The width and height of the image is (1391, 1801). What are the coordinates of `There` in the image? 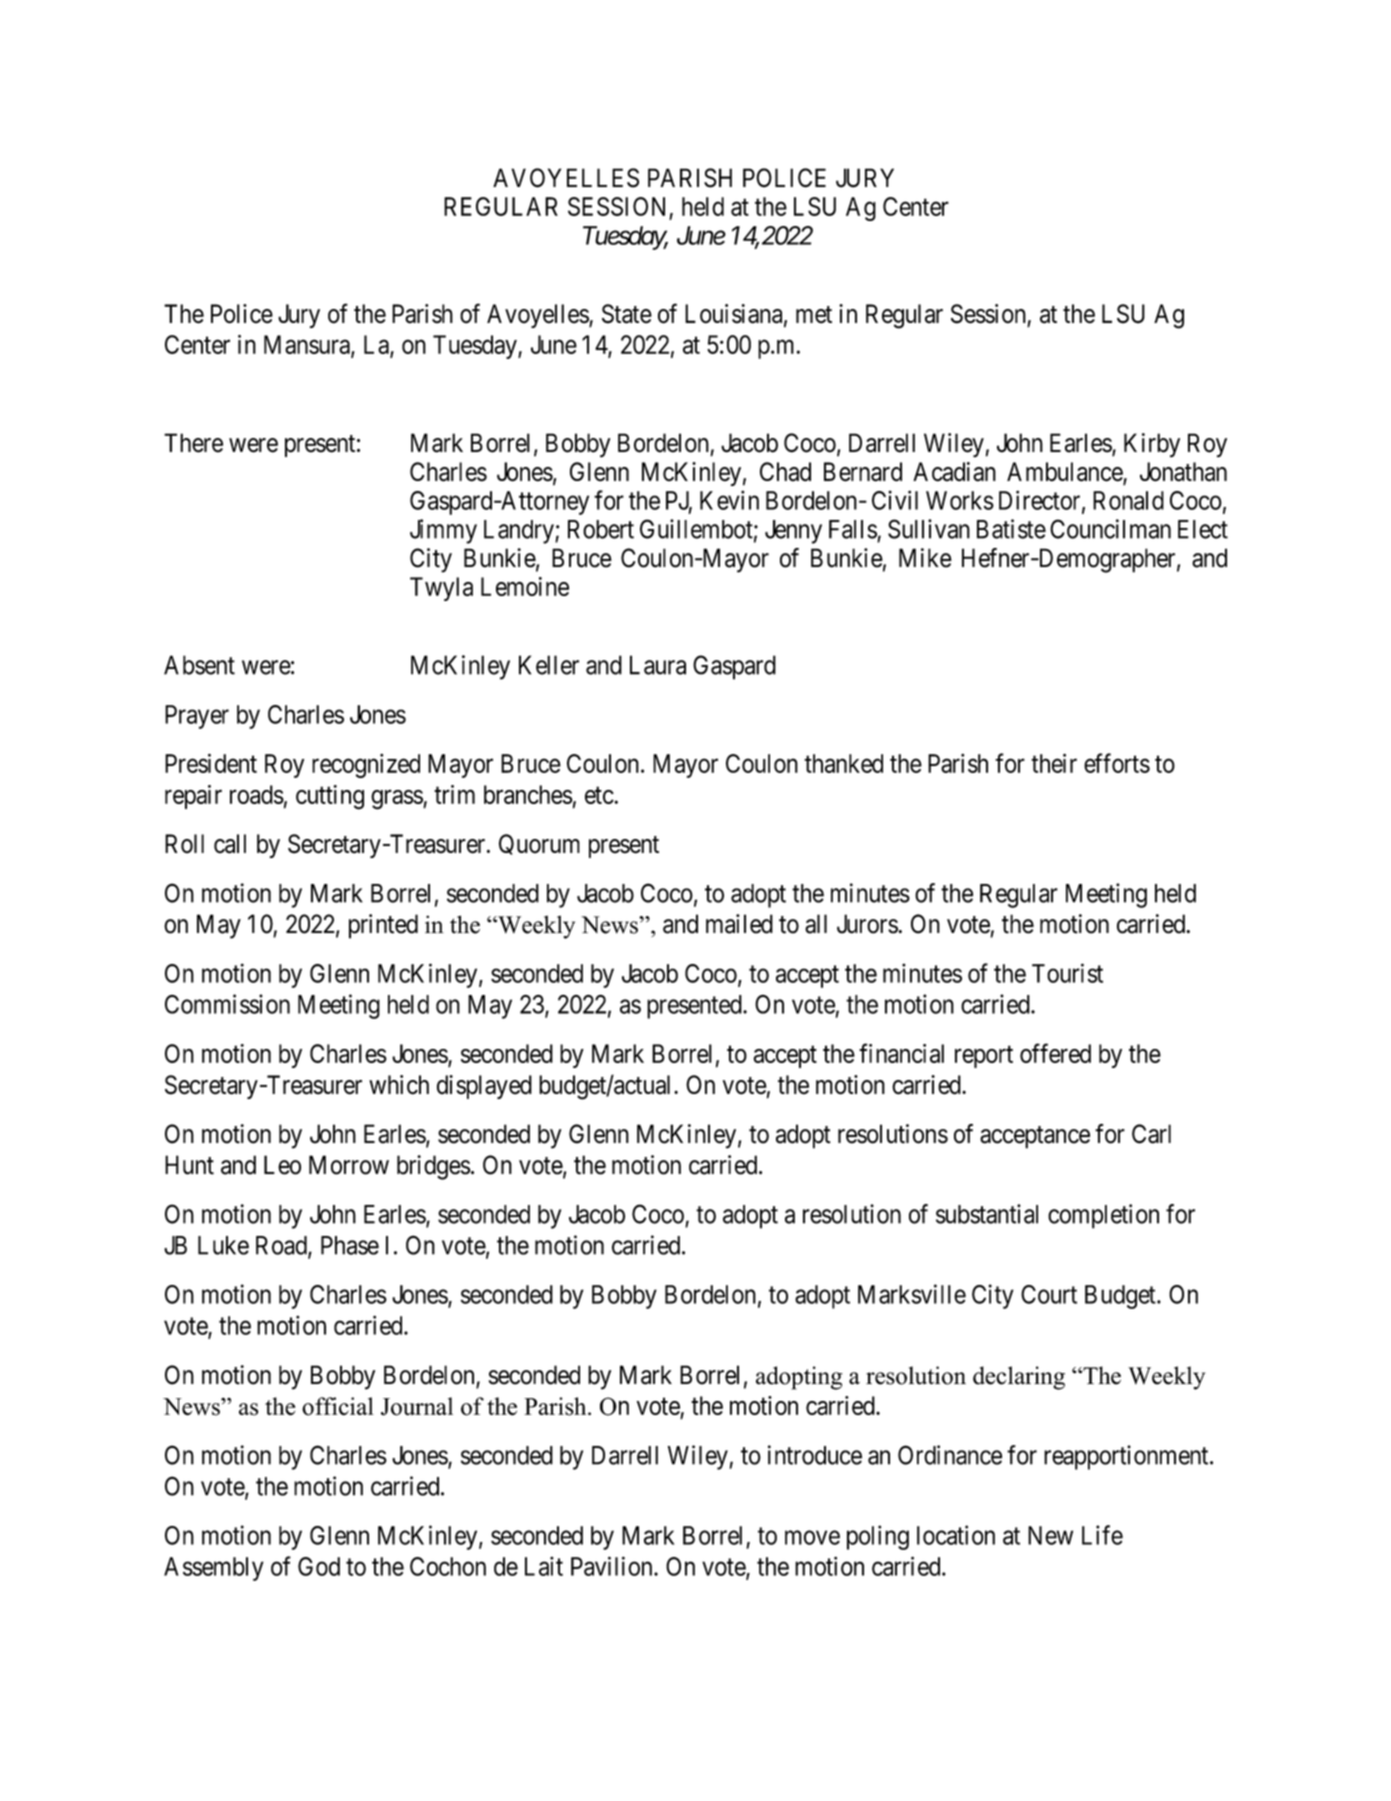 It's located at (193, 443).
